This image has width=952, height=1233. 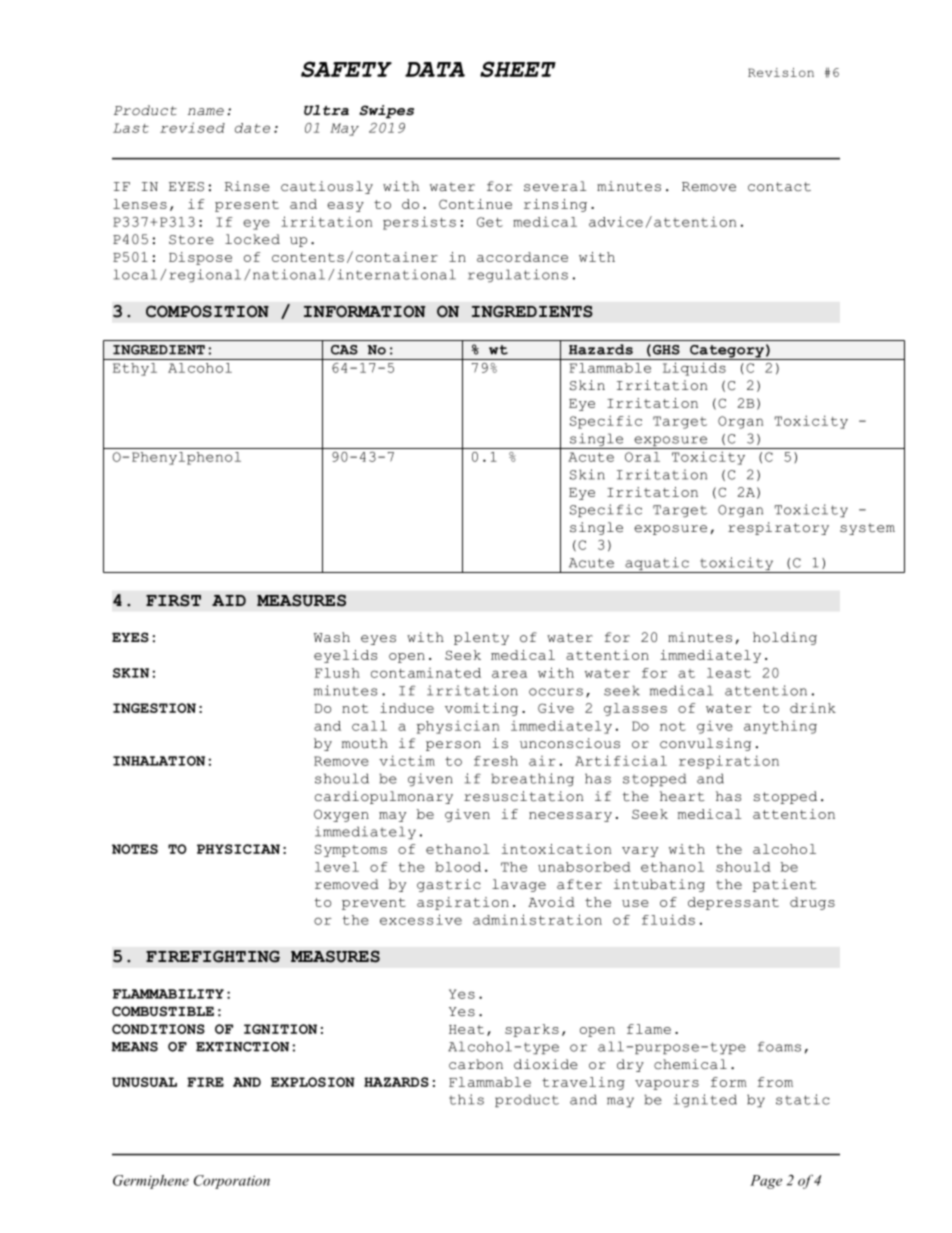 I want to click on AID, so click(x=229, y=600).
